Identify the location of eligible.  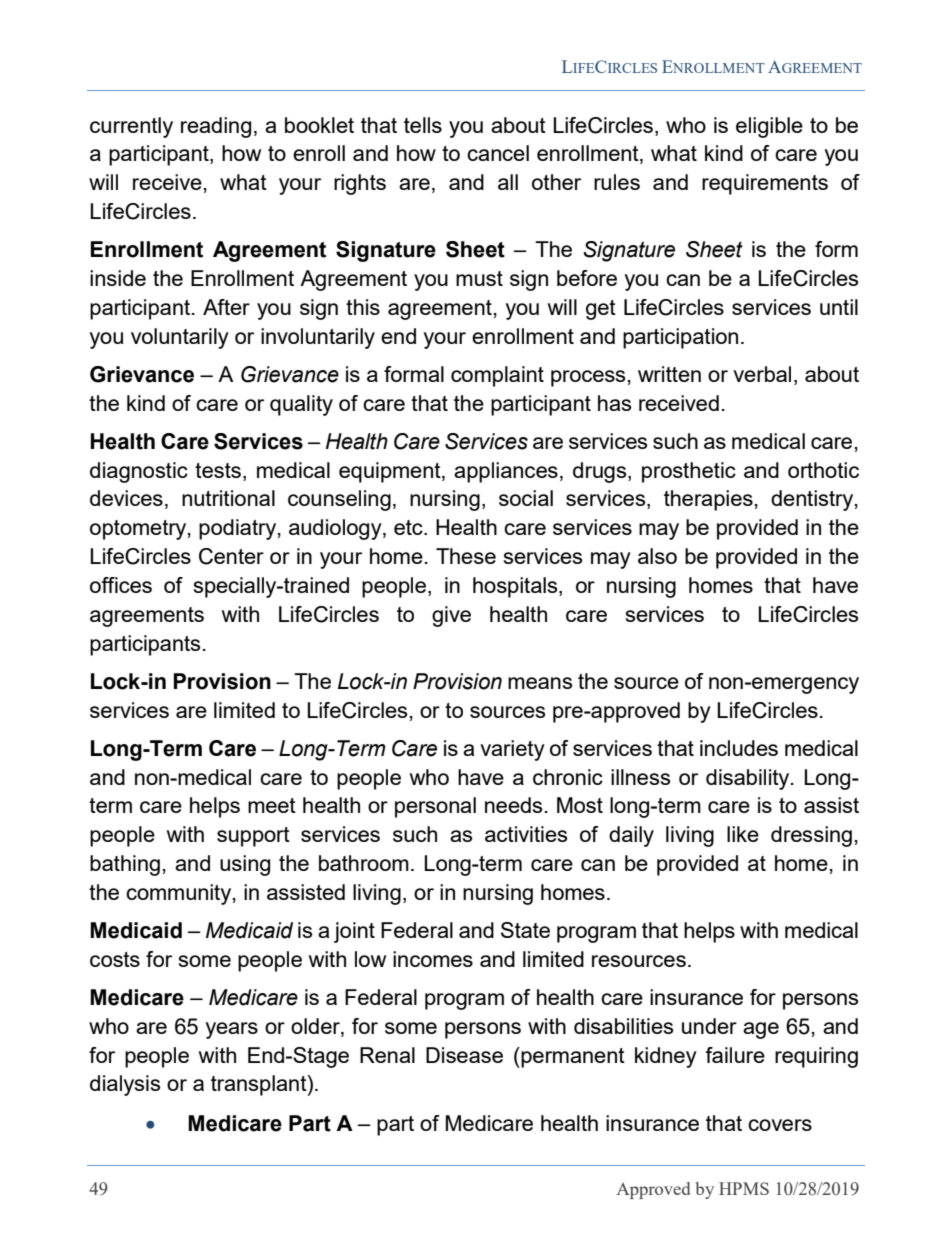
(769, 127).
